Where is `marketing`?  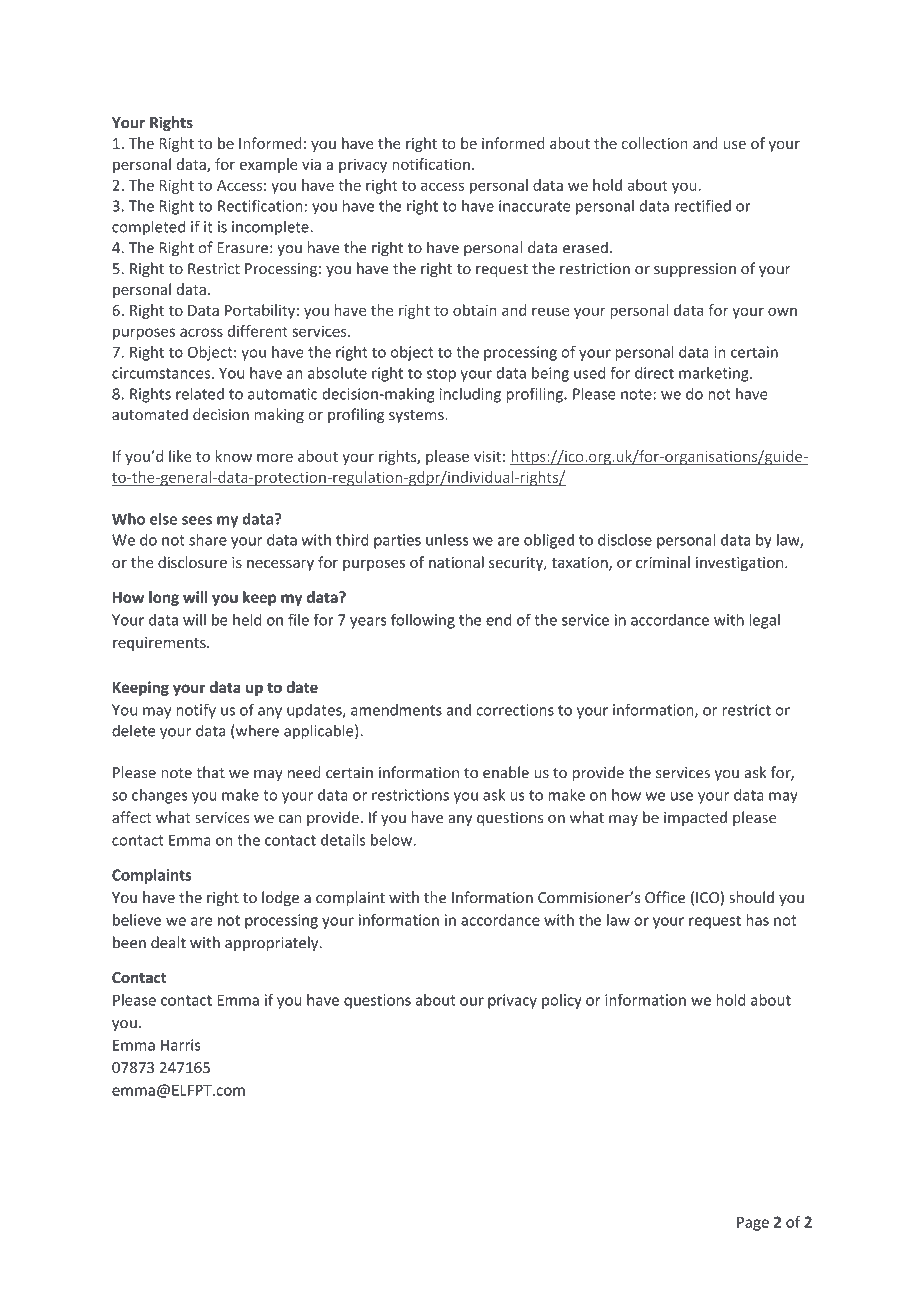
marketing is located at coordinates (715, 374).
